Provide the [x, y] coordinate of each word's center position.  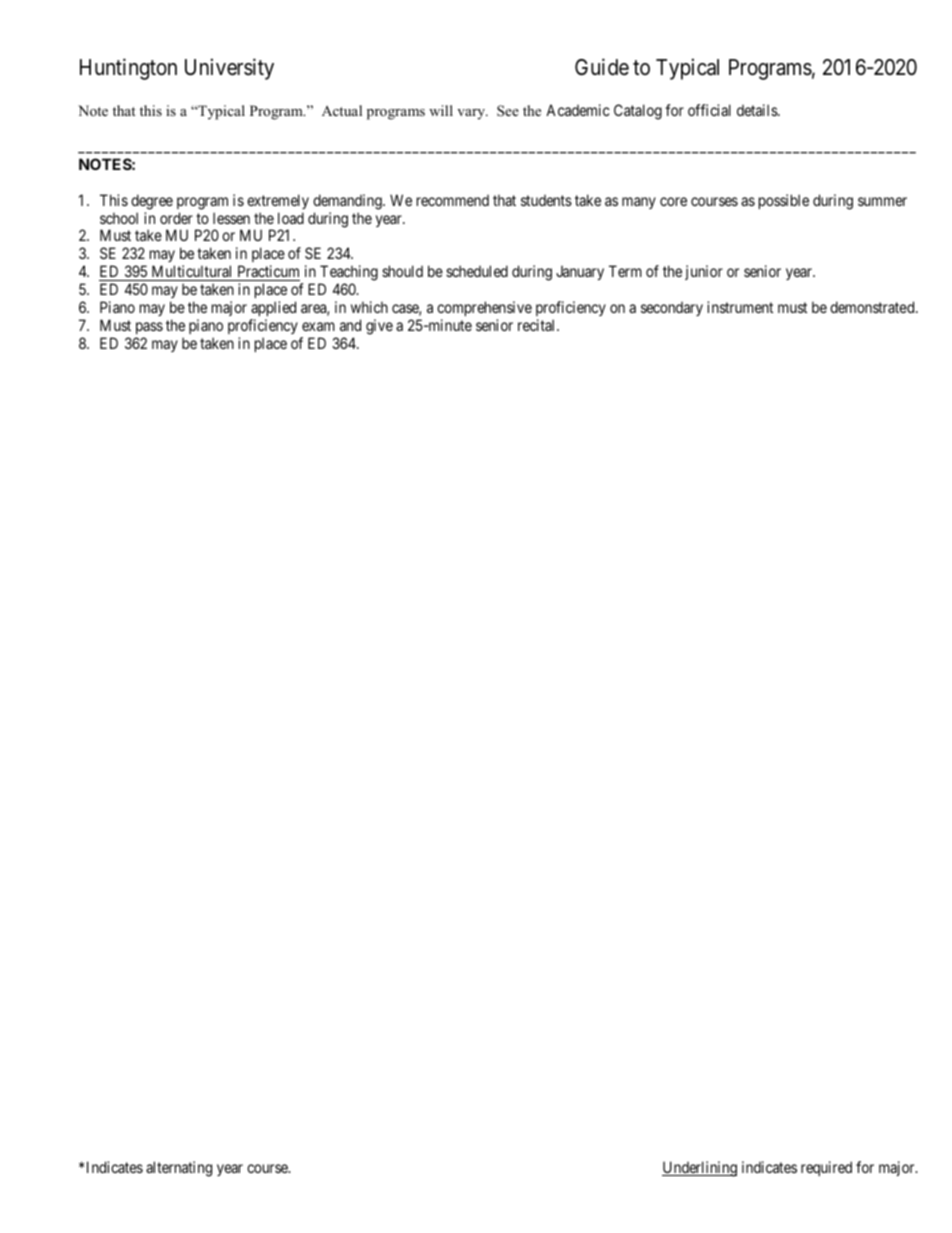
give [379, 327]
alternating [179, 1169]
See [508, 111]
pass [149, 328]
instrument [740, 307]
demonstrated [873, 307]
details [758, 110]
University [229, 69]
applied [273, 308]
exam [318, 326]
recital [538, 325]
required [826, 1168]
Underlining [699, 1169]
